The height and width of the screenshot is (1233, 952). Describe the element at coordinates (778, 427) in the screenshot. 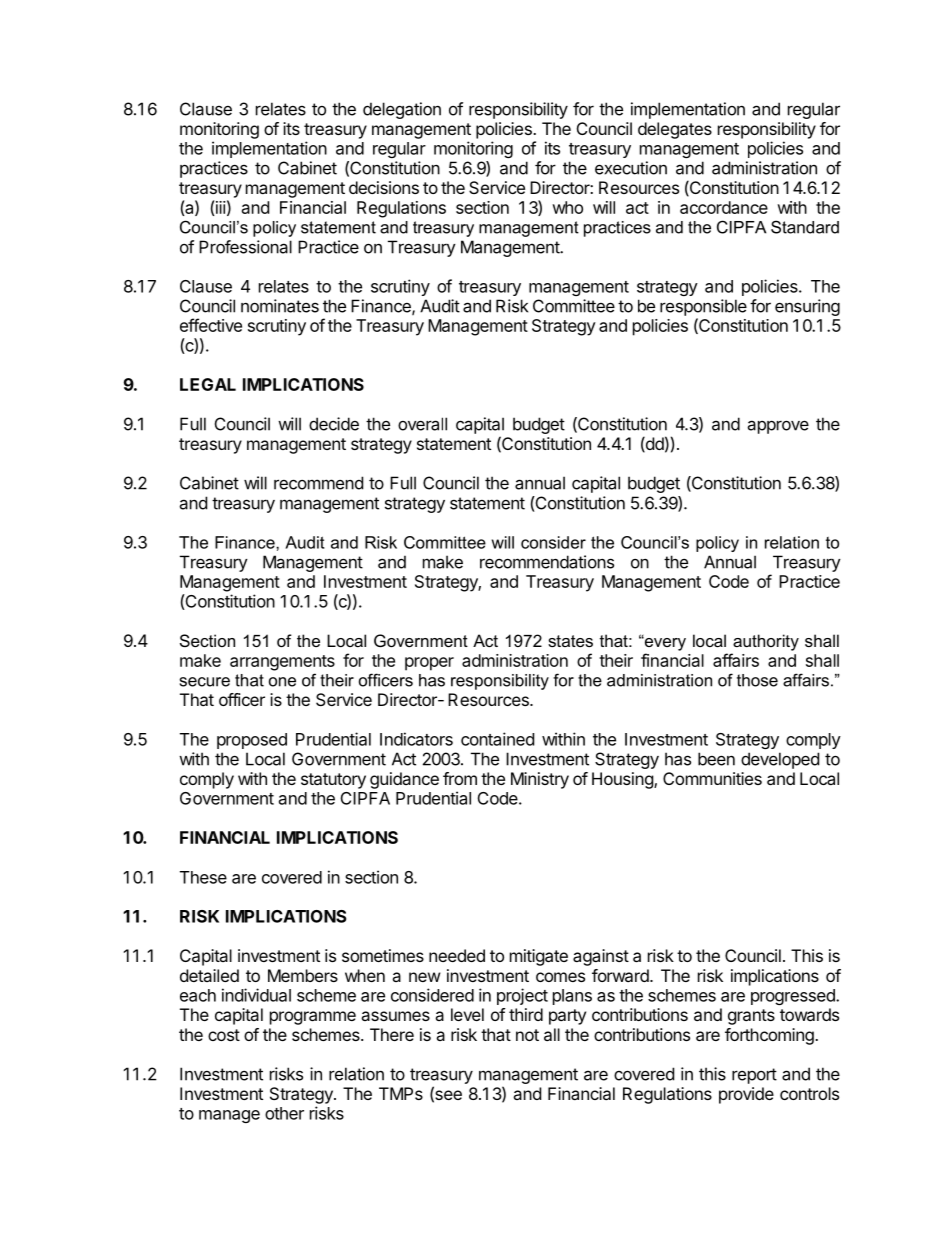

I see `approve` at that location.
